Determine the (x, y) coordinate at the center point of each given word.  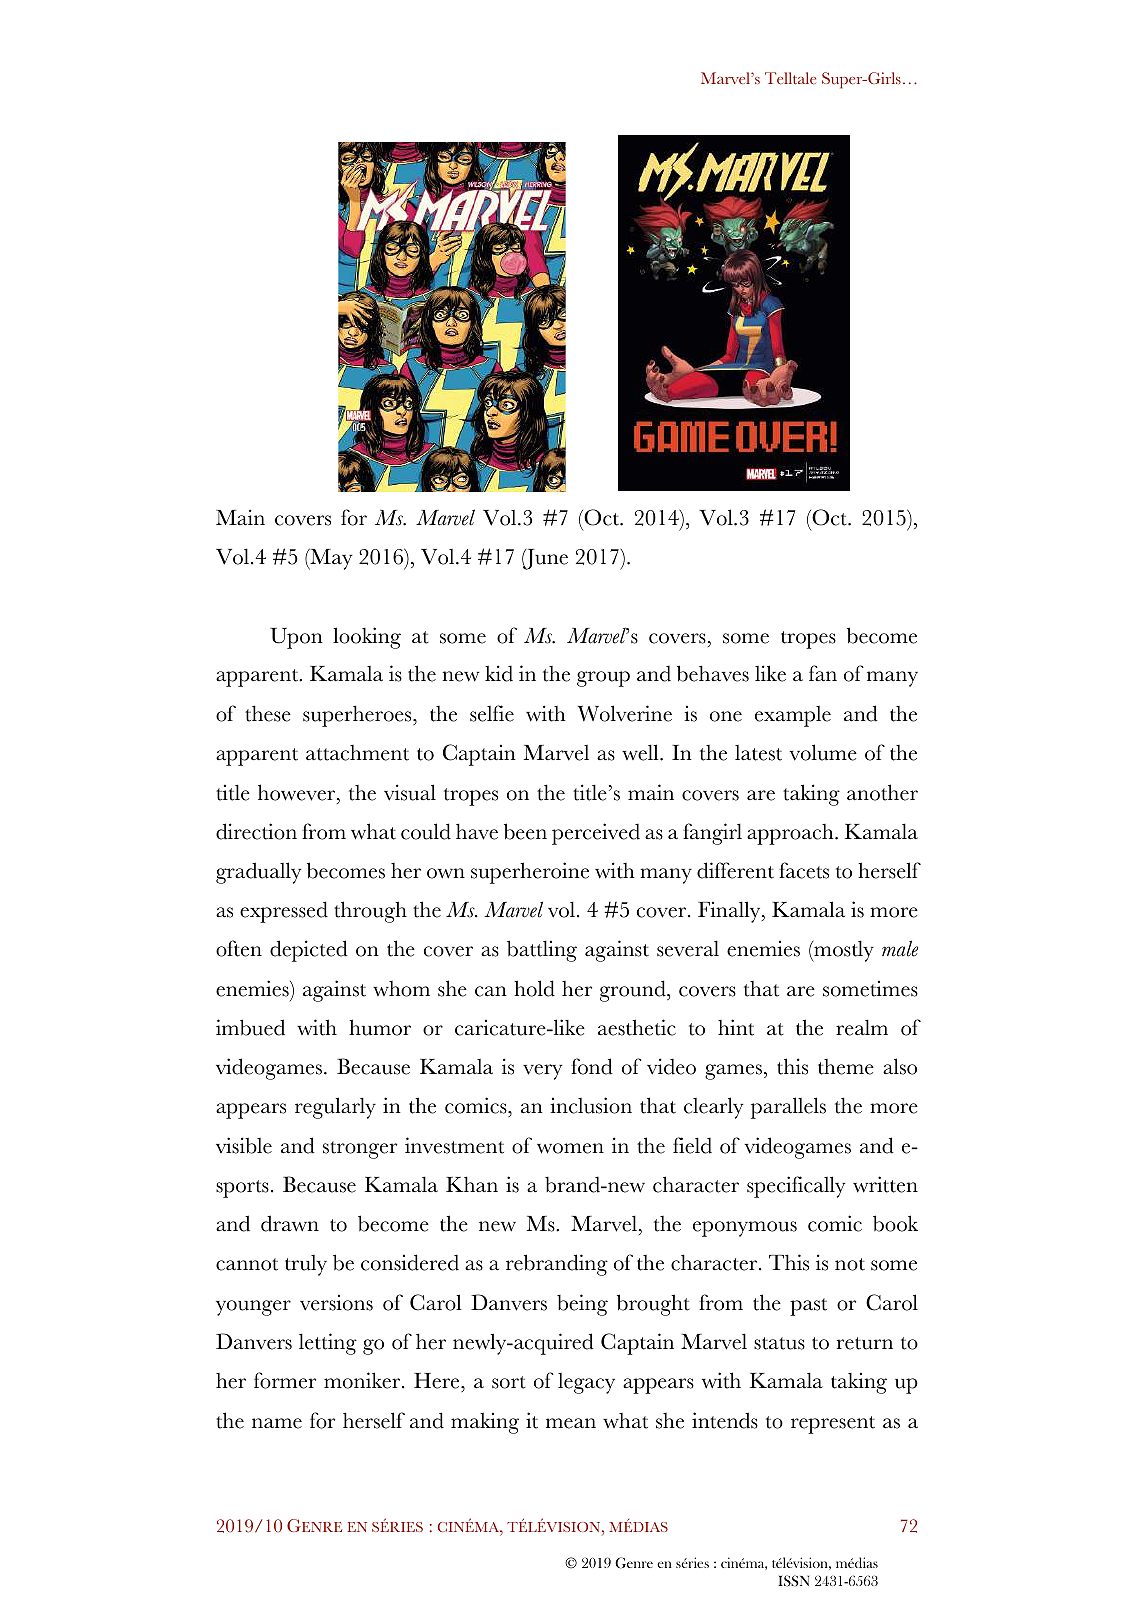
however (298, 792)
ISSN (793, 1581)
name (277, 1423)
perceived (596, 834)
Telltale (790, 78)
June (545, 559)
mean (571, 1423)
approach (791, 834)
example (793, 716)
